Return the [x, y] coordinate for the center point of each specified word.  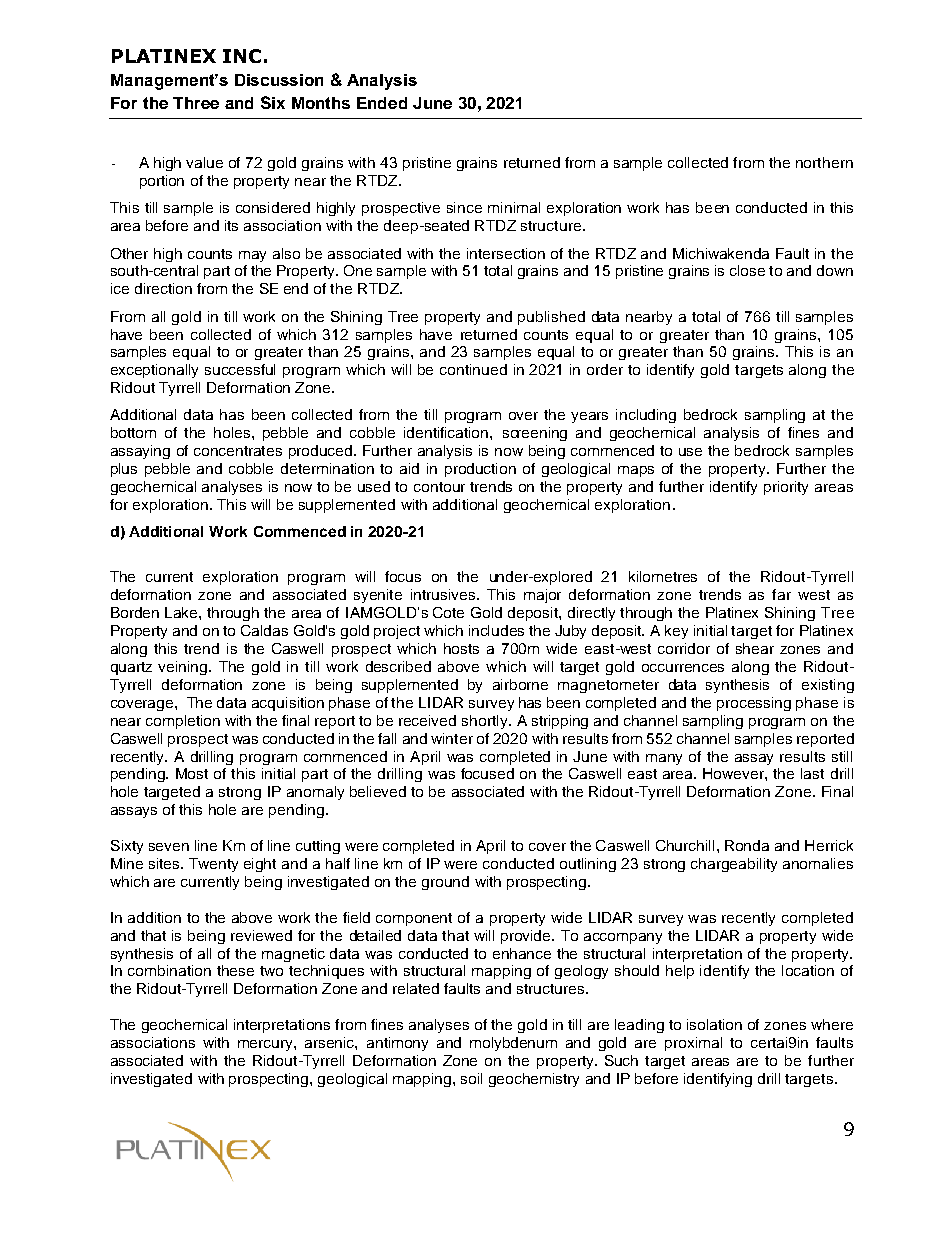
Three [196, 103]
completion [183, 722]
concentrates [238, 451]
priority [786, 488]
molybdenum [513, 1044]
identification [447, 432]
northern [824, 162]
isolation [714, 1024]
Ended [382, 103]
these [235, 970]
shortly [486, 722]
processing [754, 704]
